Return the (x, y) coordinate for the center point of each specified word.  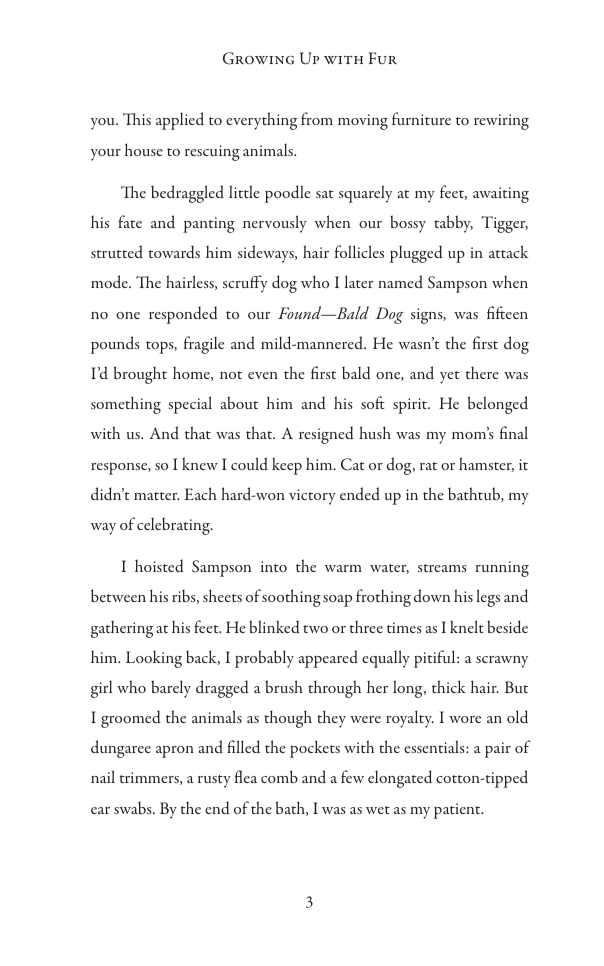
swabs (134, 807)
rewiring (501, 122)
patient (458, 811)
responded (183, 315)
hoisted (159, 566)
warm (343, 568)
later (359, 281)
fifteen (507, 312)
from (317, 118)
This (137, 119)
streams (442, 568)
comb (279, 776)
